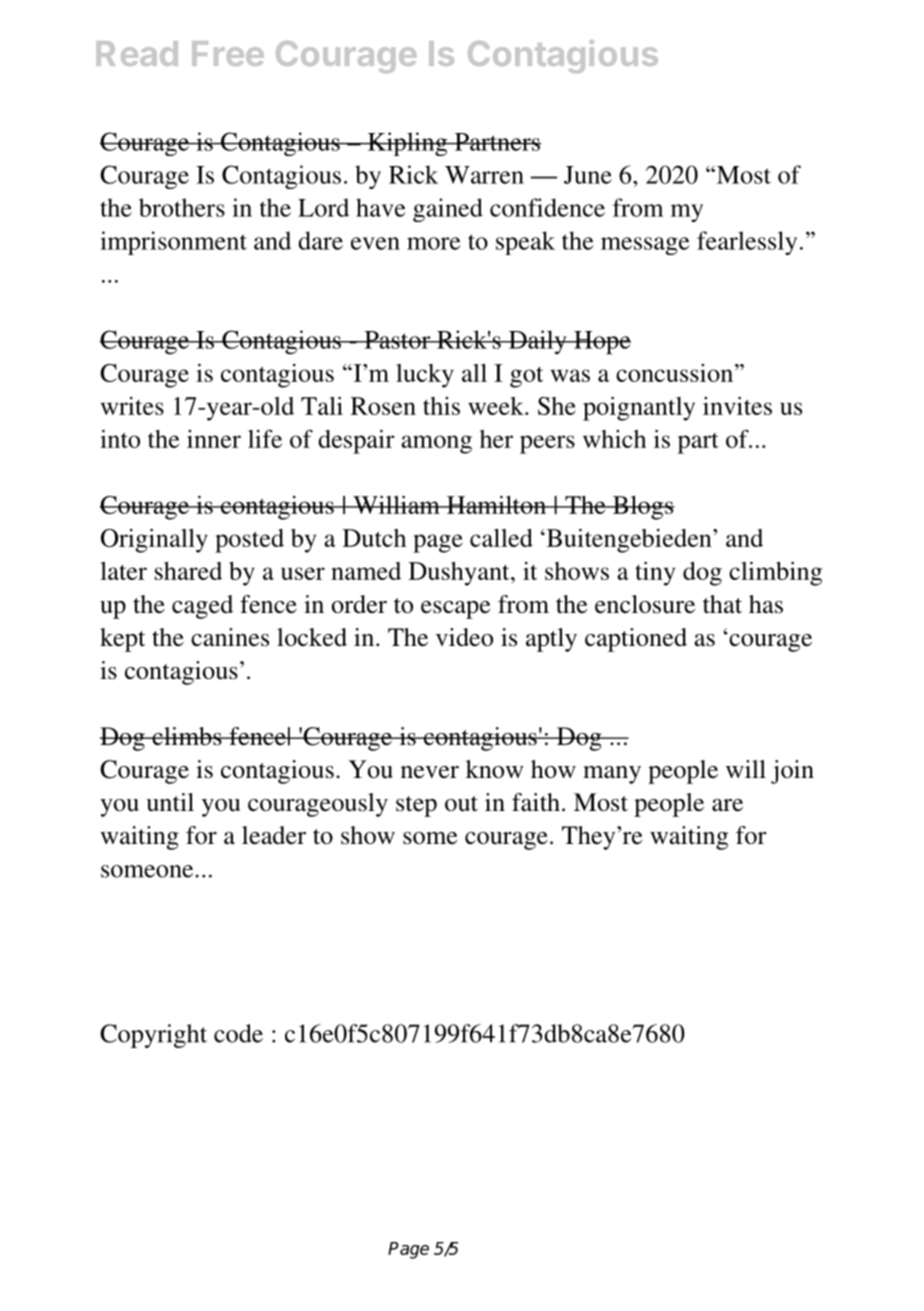  Describe the element at coordinates (173, 243) in the screenshot. I see `imprisonment` at that location.
